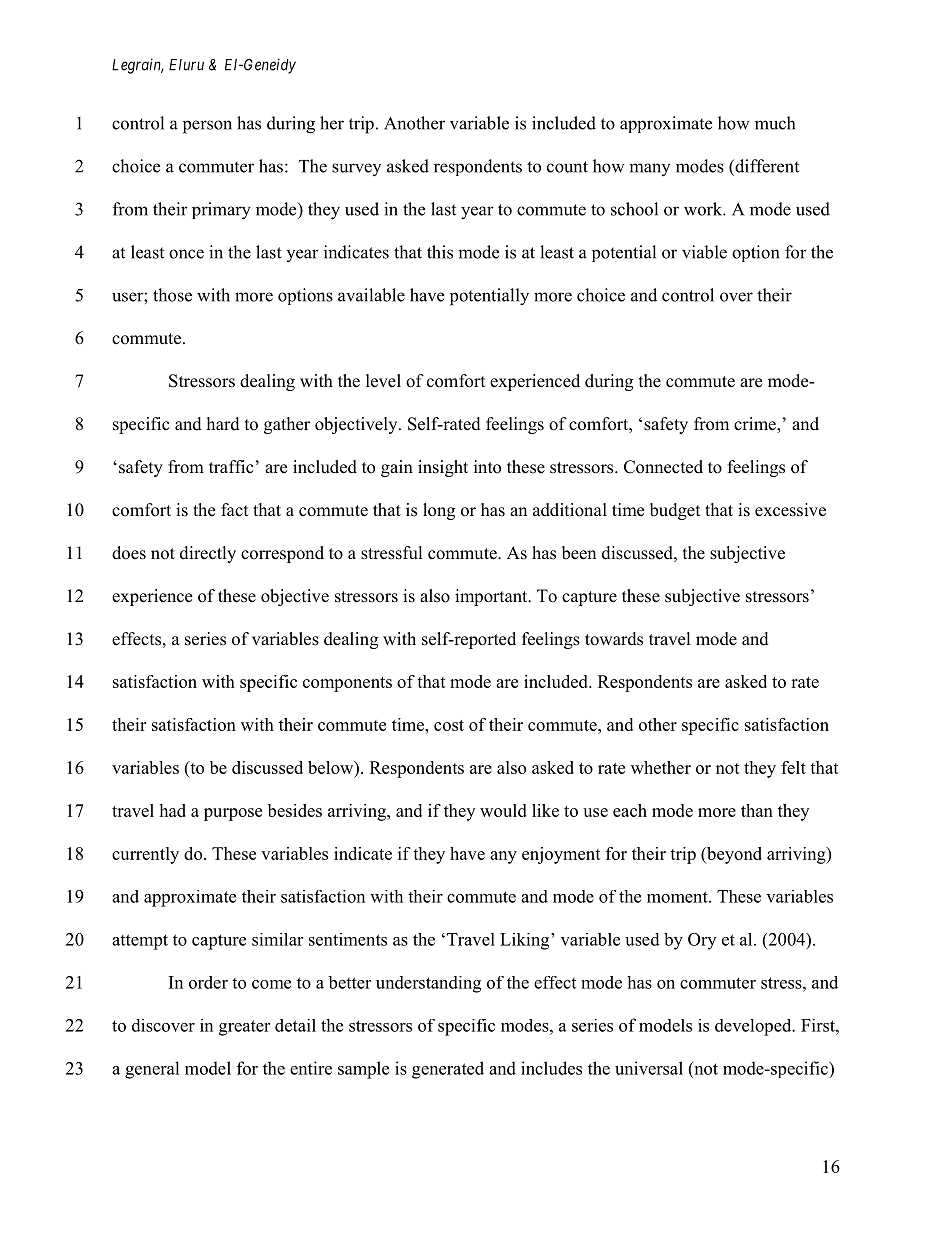  What do you see at coordinates (766, 166) in the document?
I see `different` at bounding box center [766, 166].
